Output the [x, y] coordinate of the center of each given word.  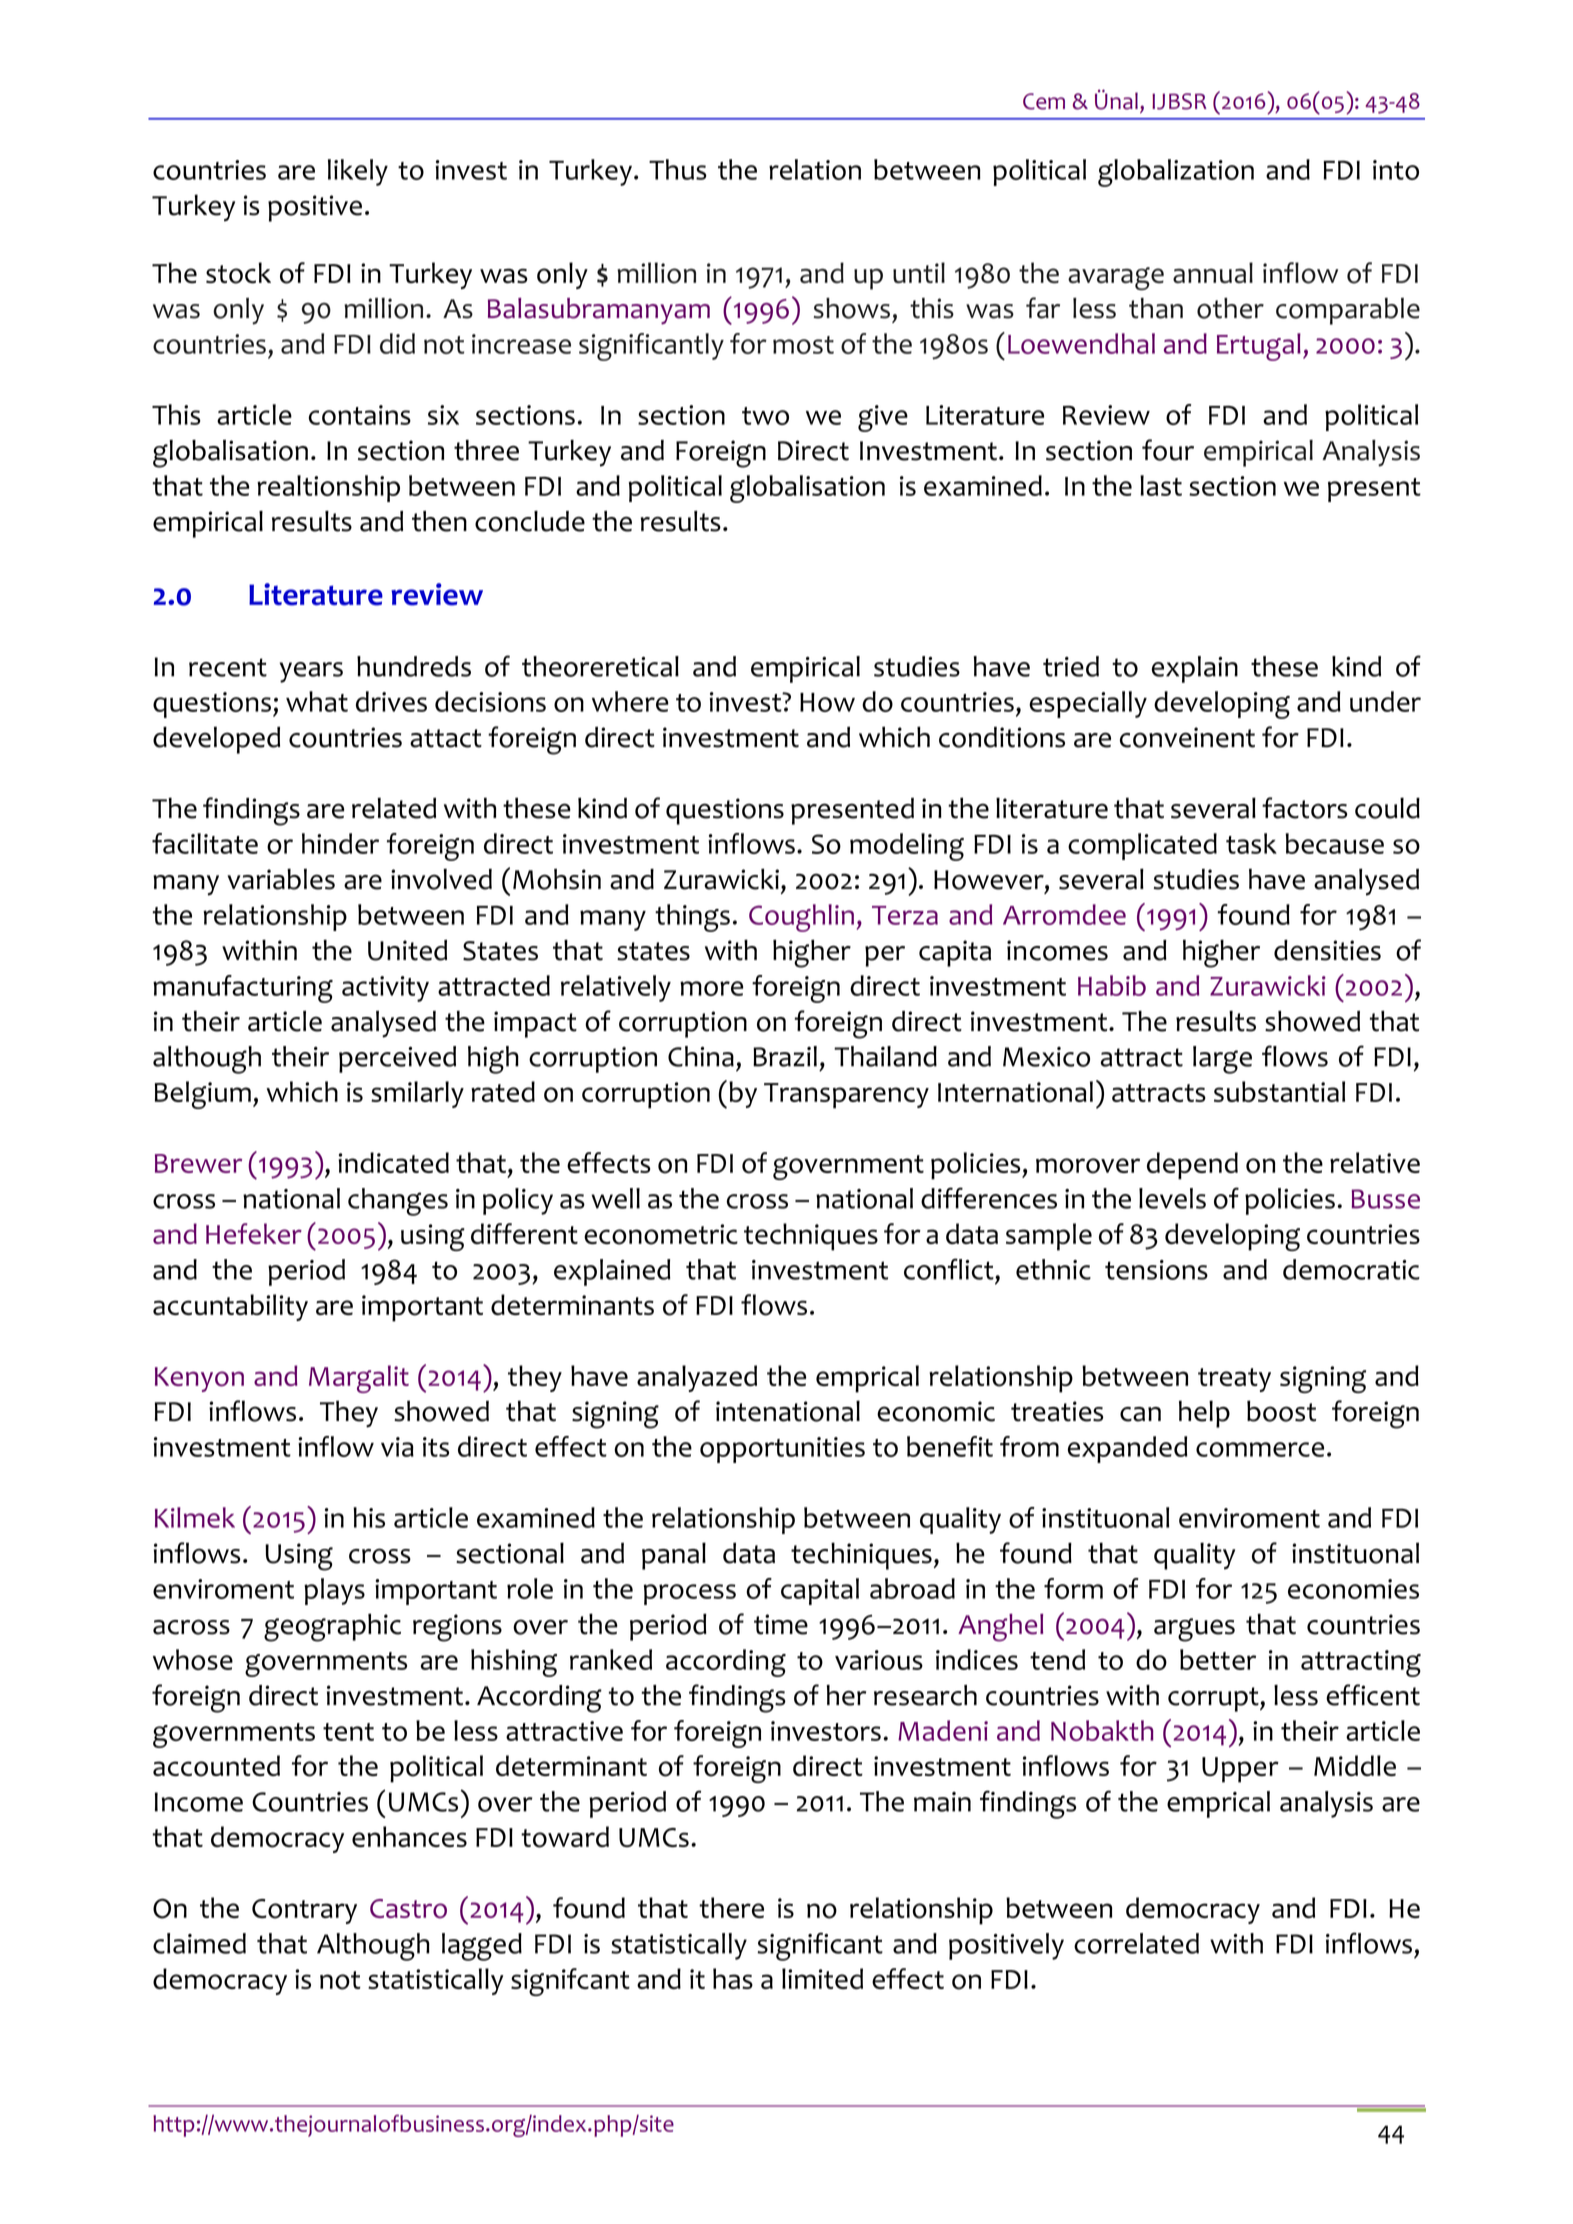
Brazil [785, 1056]
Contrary [304, 1911]
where [630, 701]
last [1161, 485]
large [1222, 1060]
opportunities [782, 1450]
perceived [397, 1059]
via [397, 1447]
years [311, 672]
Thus [678, 169]
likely [358, 172]
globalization [1176, 173]
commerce [1260, 1449]
